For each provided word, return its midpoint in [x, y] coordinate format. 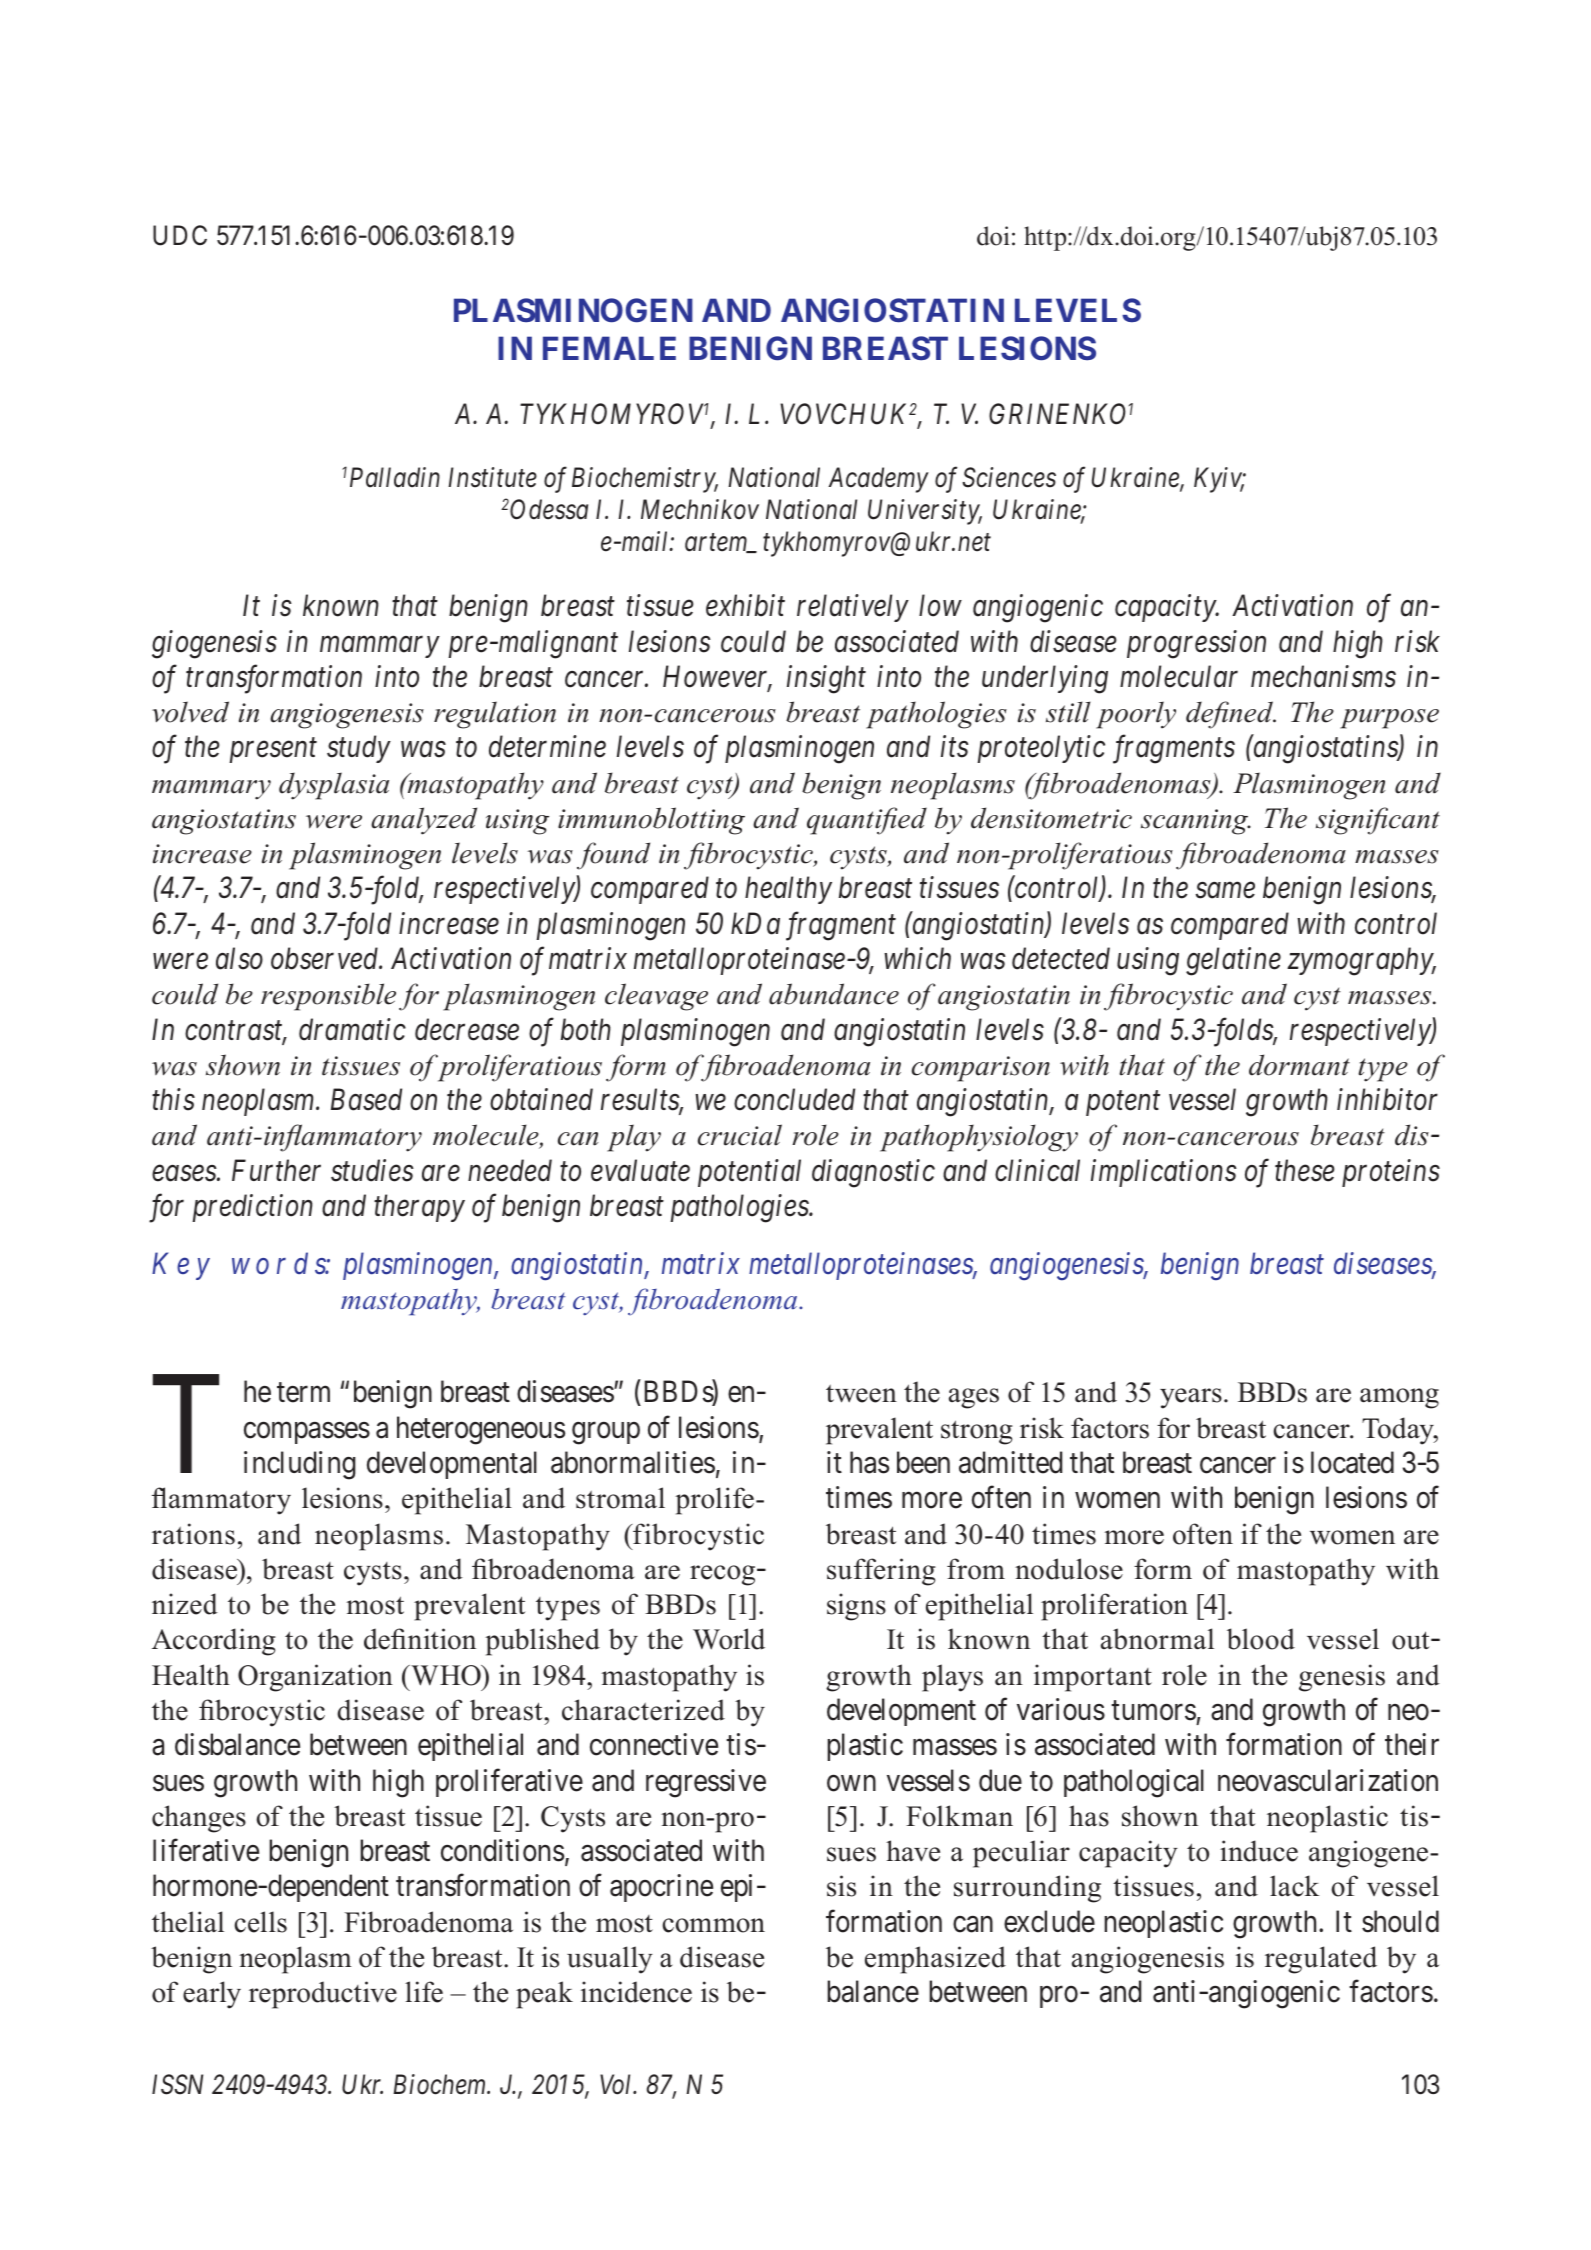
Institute [492, 477]
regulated [1321, 1960]
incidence [636, 1992]
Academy [878, 480]
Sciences [1009, 477]
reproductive [323, 1995]
